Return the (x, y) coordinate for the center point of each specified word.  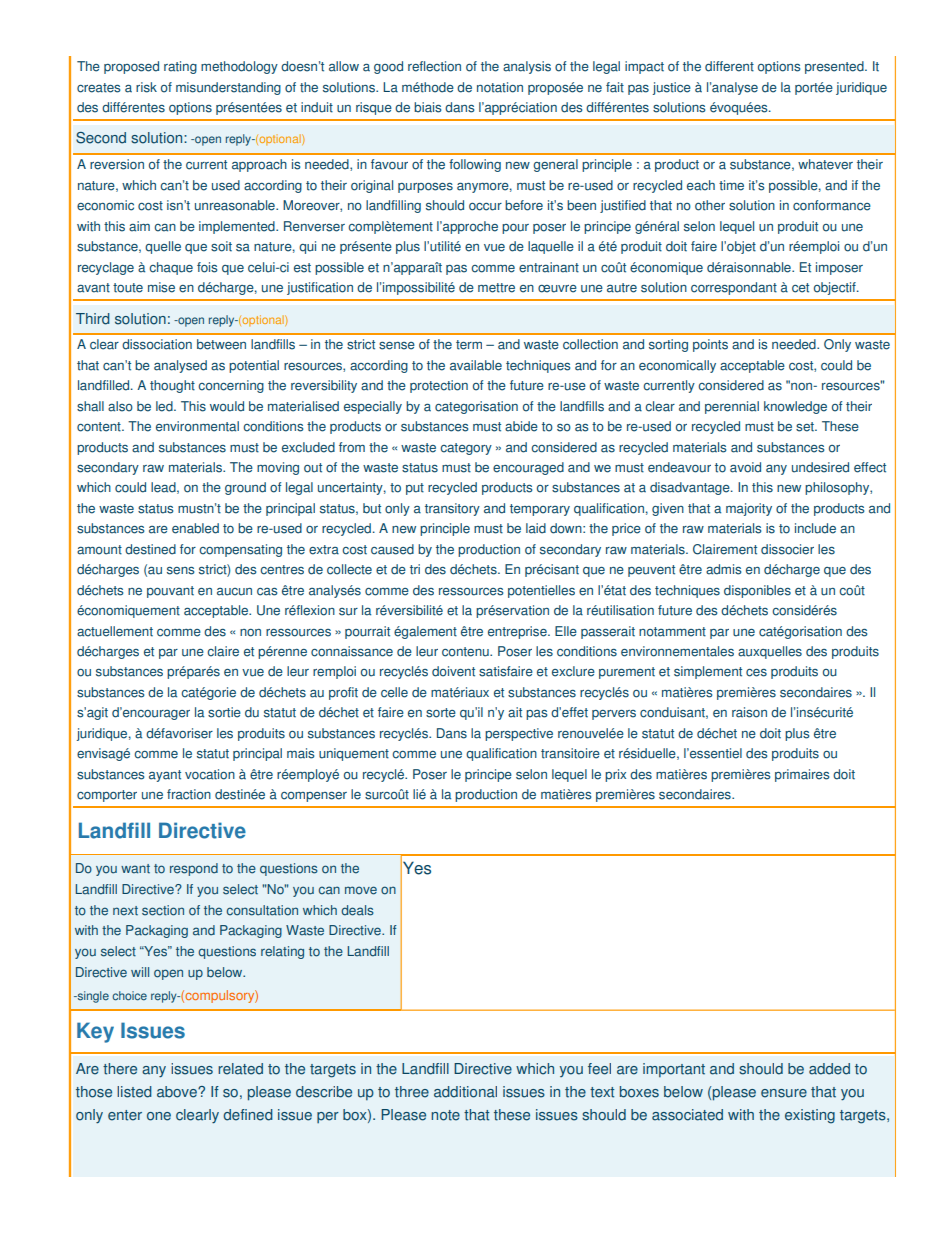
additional (465, 1092)
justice (671, 88)
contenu (466, 652)
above (178, 1092)
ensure (784, 1093)
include (815, 528)
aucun (234, 592)
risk (146, 87)
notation (500, 87)
